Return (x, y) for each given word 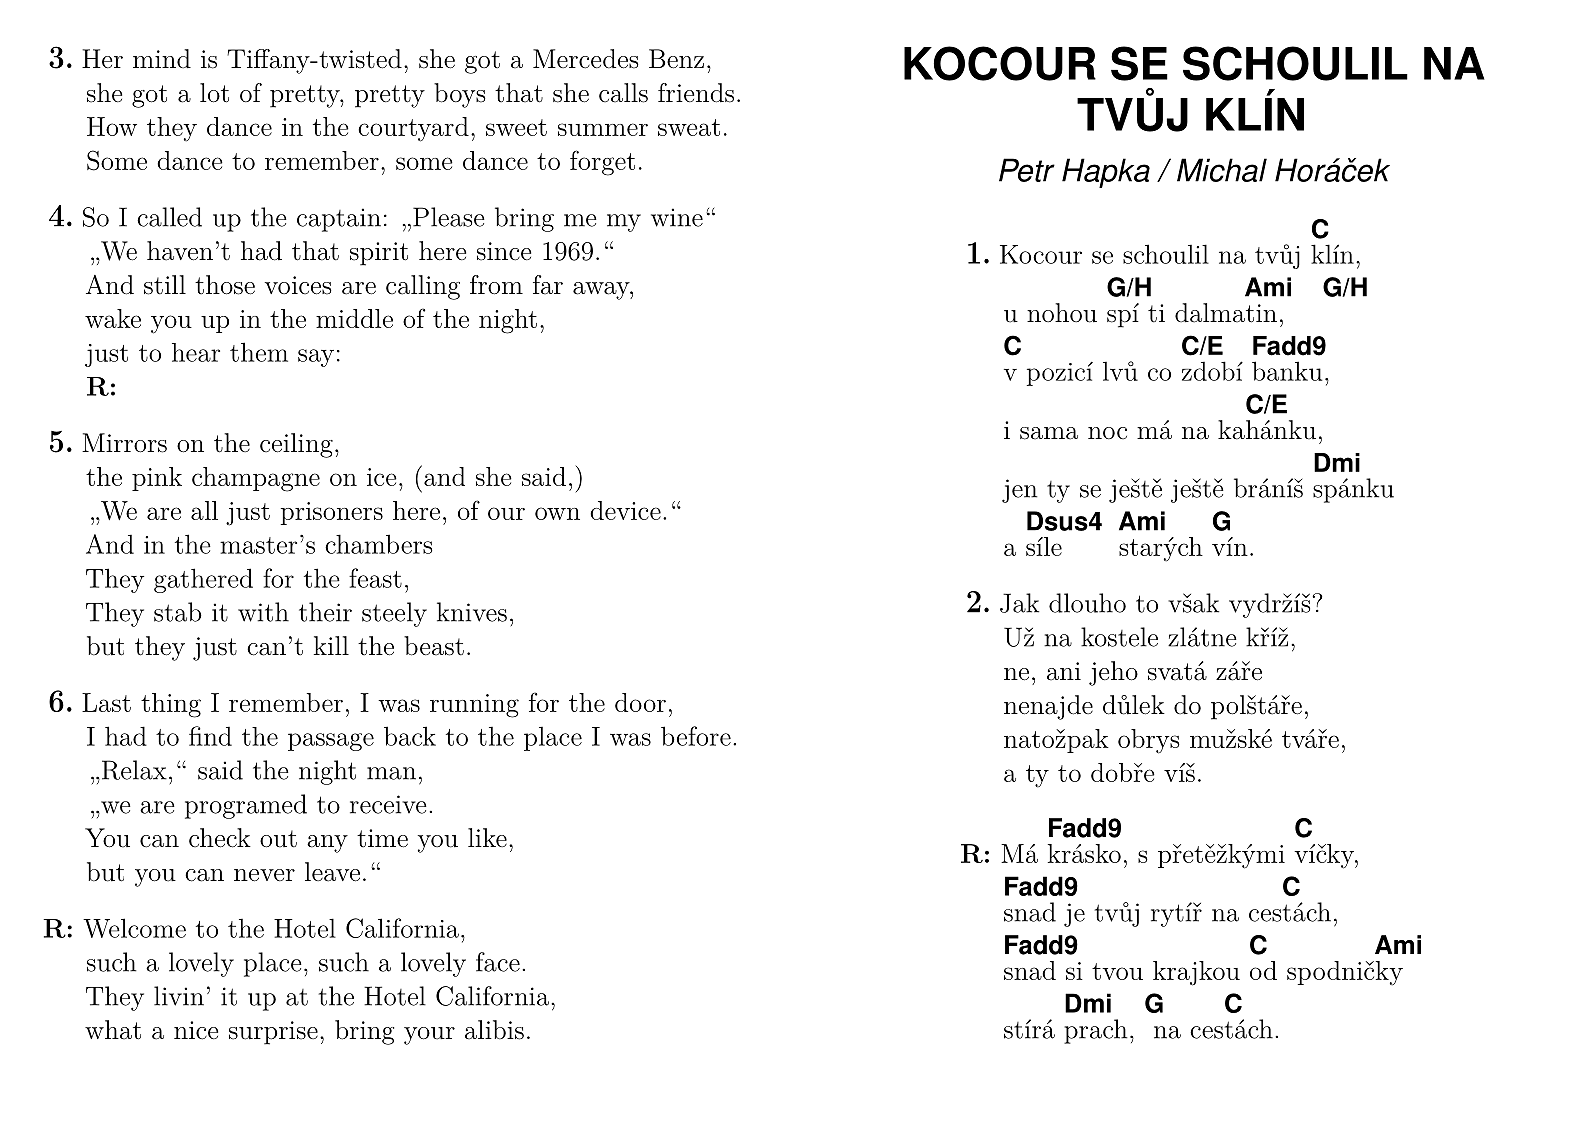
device (625, 510)
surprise (273, 1033)
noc (1107, 433)
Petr (1027, 170)
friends (696, 93)
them (259, 352)
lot (214, 93)
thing (171, 705)
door (640, 702)
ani (1064, 671)
